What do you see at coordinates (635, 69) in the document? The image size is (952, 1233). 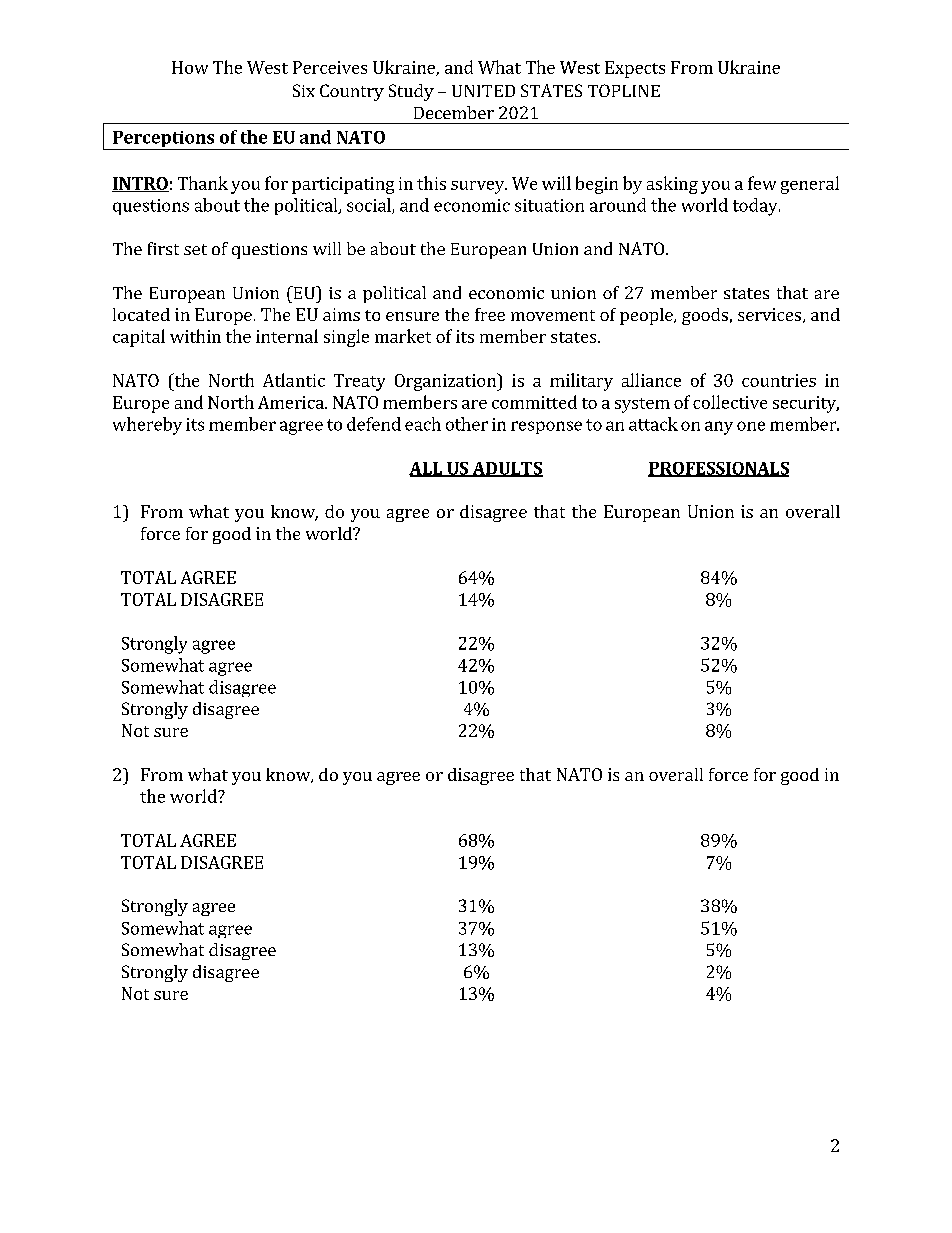 I see `Expects` at bounding box center [635, 69].
